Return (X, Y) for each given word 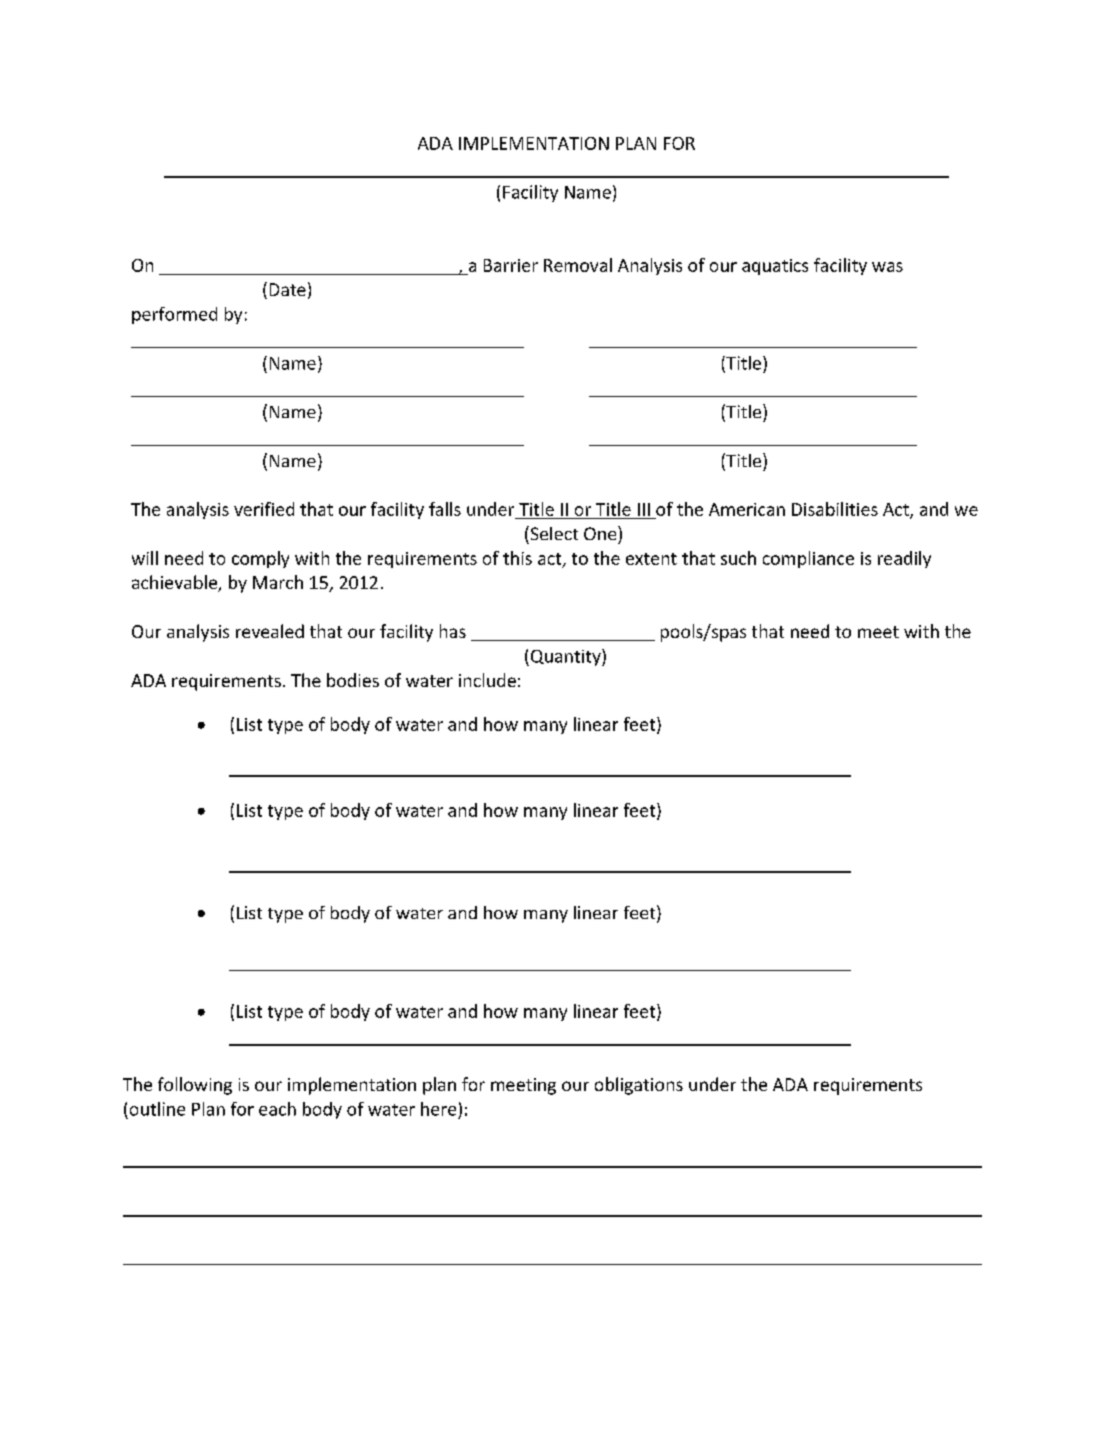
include (487, 680)
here (438, 1109)
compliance (808, 559)
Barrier (511, 265)
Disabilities (835, 509)
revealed (270, 631)
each (277, 1109)
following (195, 1086)
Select (553, 533)
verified (264, 509)
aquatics (775, 267)
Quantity (565, 657)
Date (288, 289)
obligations (639, 1086)
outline (157, 1109)
